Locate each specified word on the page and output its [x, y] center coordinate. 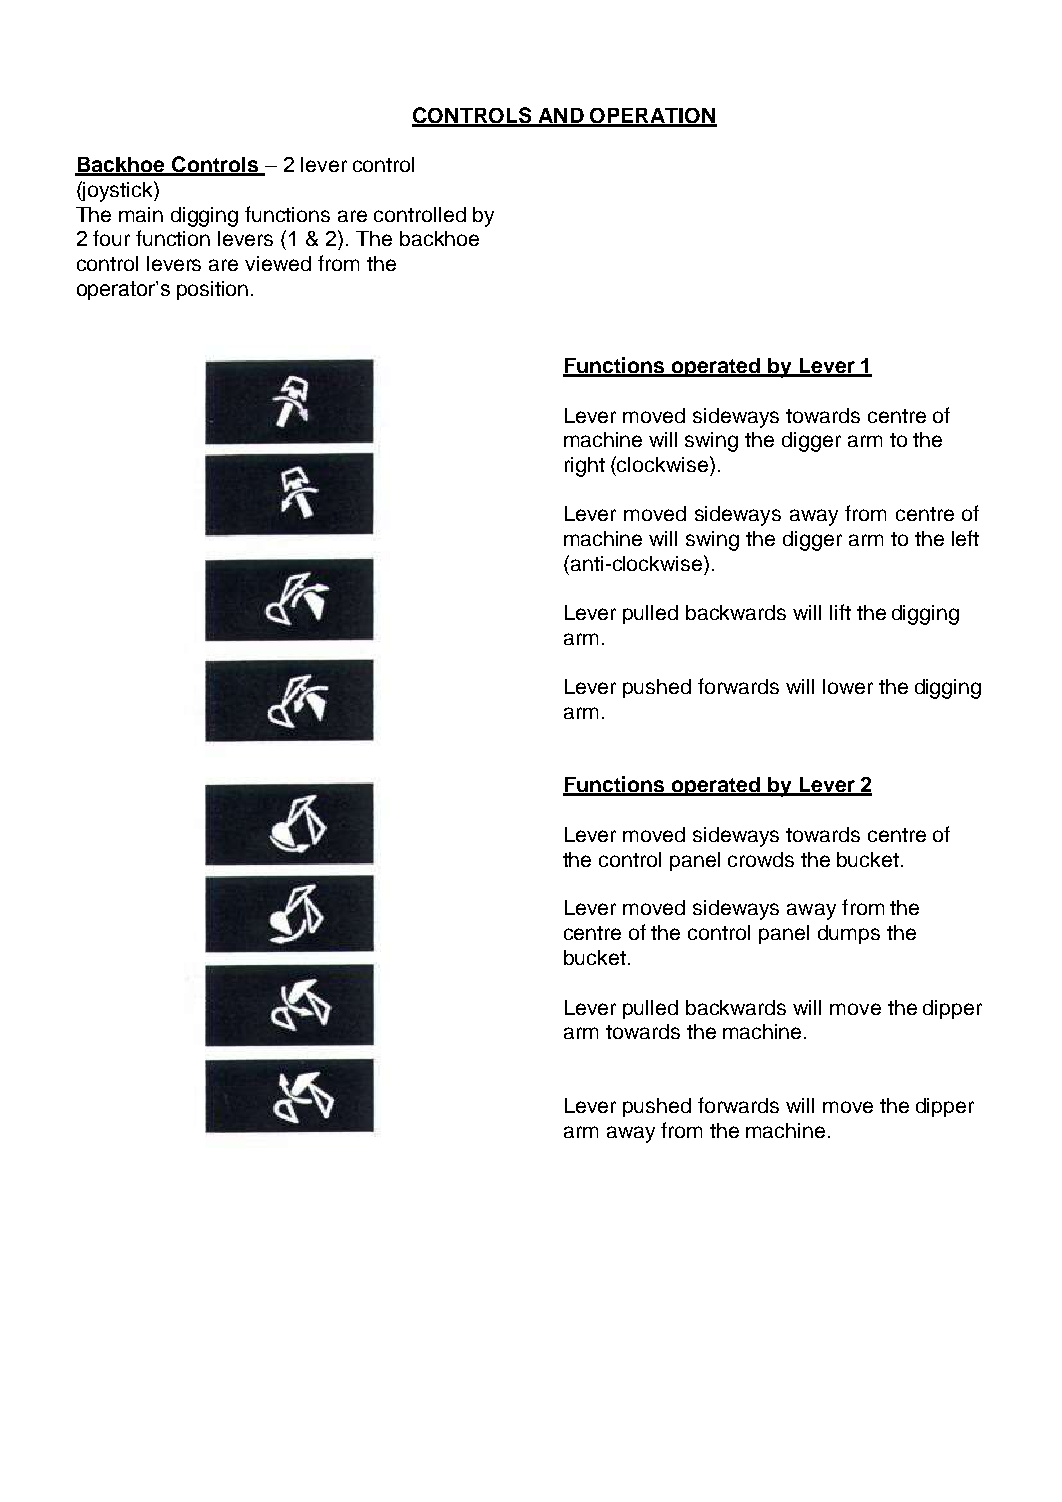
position [212, 290]
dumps [849, 934]
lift [840, 612]
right [585, 467]
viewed [278, 263]
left [965, 538]
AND [561, 117]
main [141, 214]
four [111, 238]
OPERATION [652, 117]
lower [848, 686]
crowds [761, 859]
